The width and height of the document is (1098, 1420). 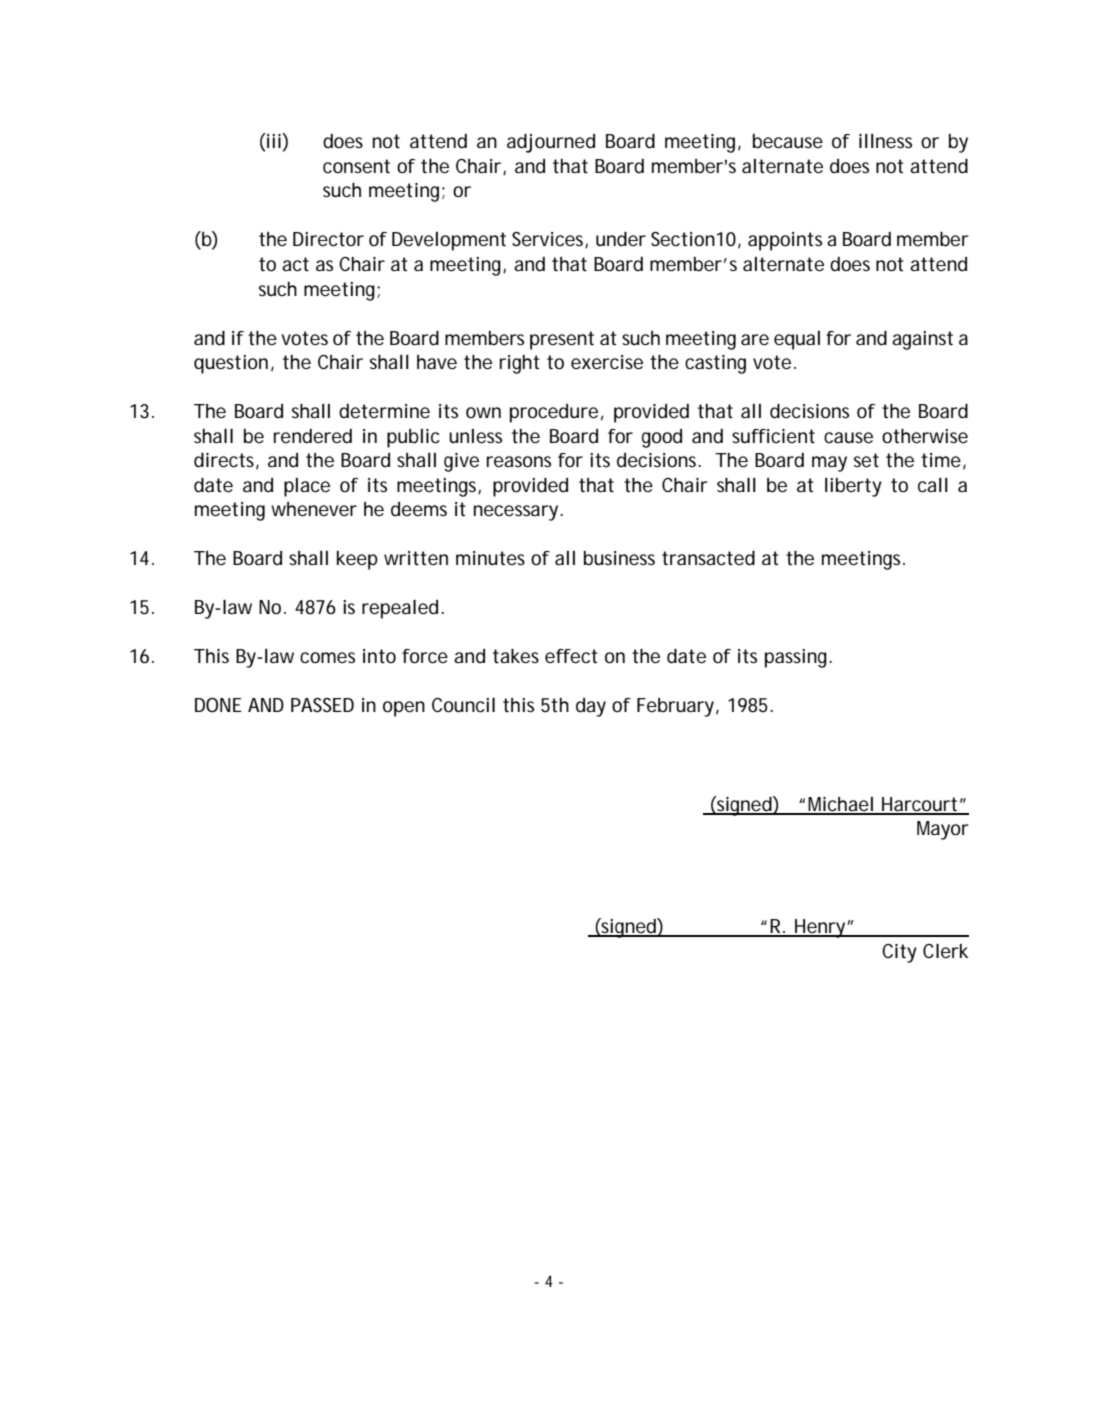 What do you see at coordinates (619, 558) in the document?
I see `business` at bounding box center [619, 558].
